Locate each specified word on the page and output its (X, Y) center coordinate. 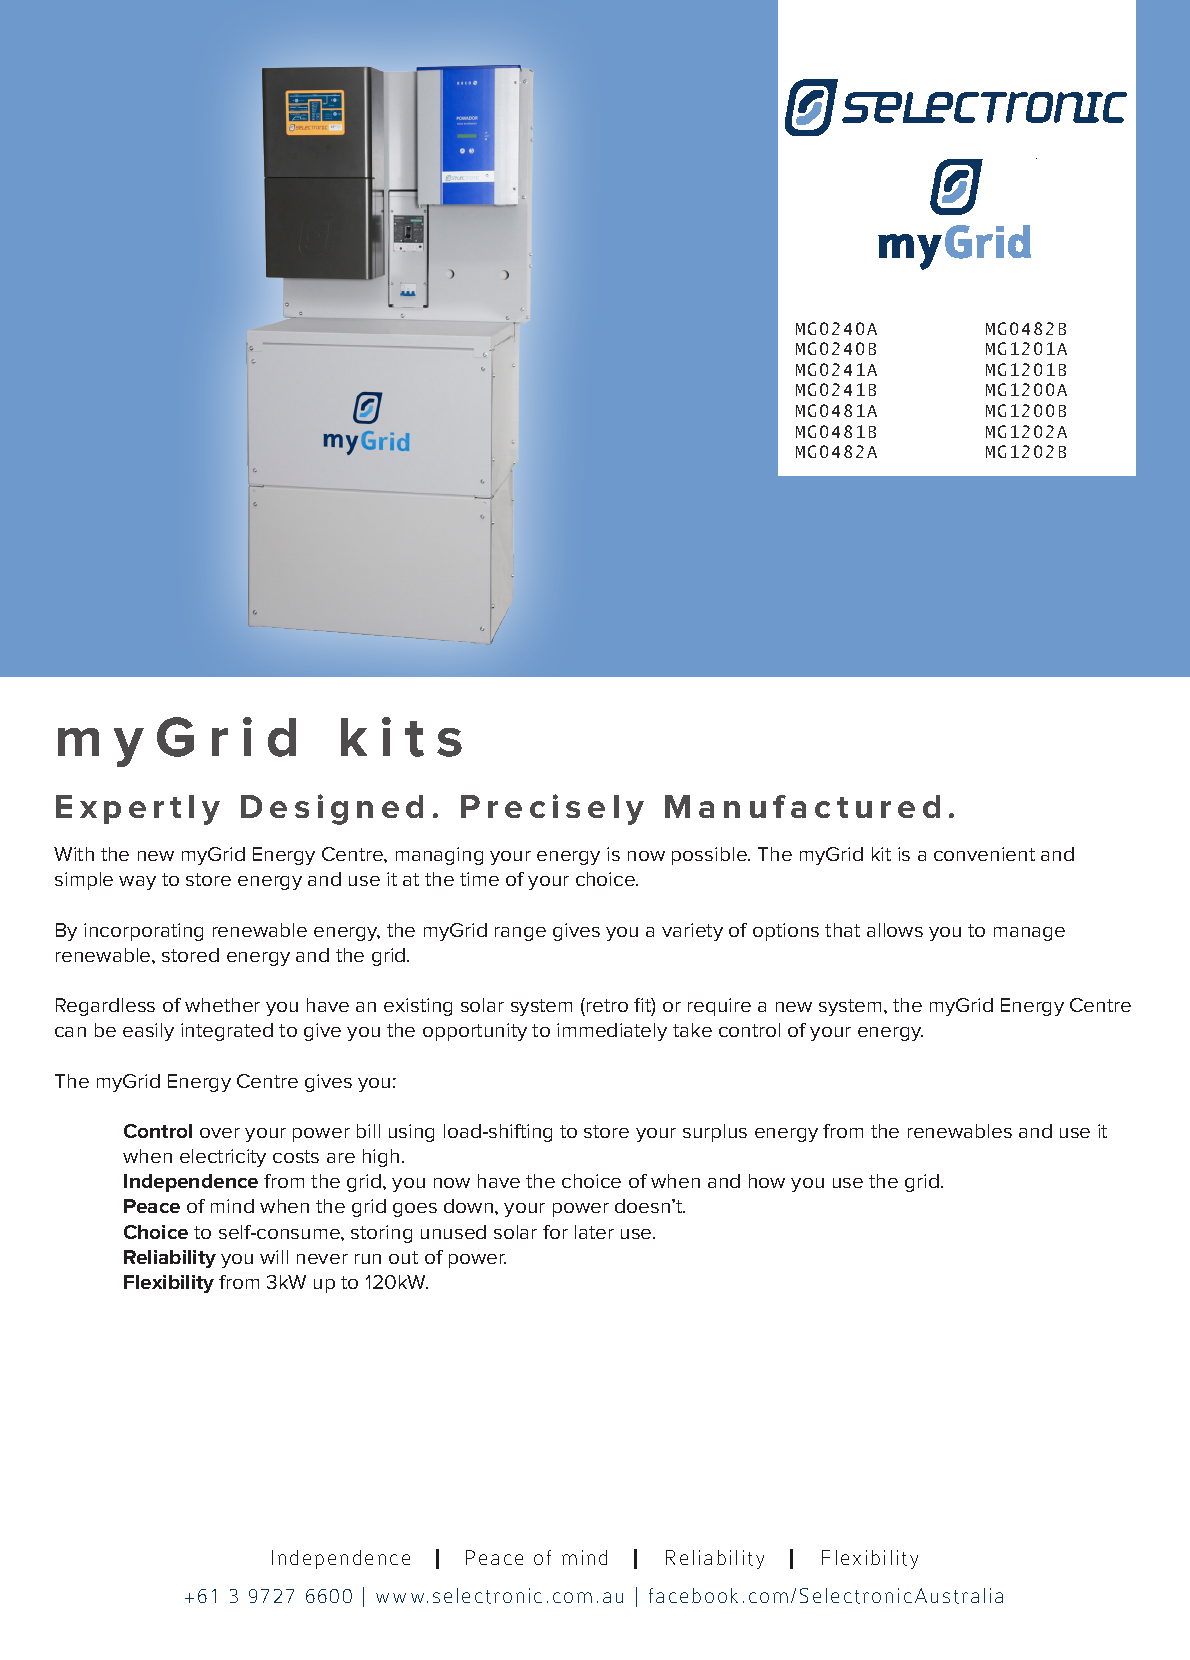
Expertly (138, 810)
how (767, 1181)
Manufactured (802, 806)
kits (401, 737)
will (274, 1257)
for (555, 1232)
